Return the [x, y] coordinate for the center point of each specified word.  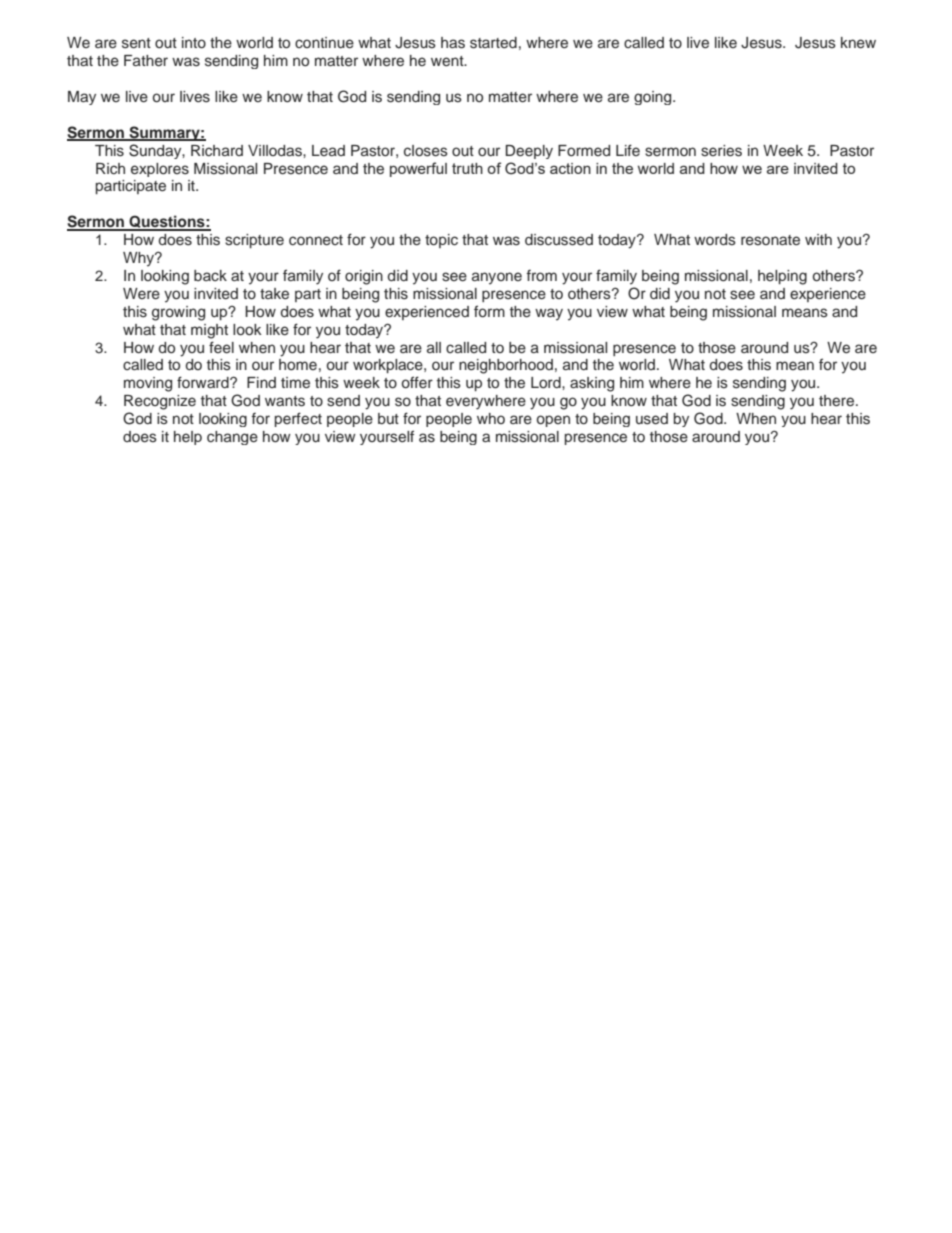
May [82, 98]
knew [858, 43]
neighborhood [506, 366]
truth [467, 168]
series [721, 151]
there [838, 400]
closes [426, 151]
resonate [770, 240]
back [210, 275]
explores [160, 170]
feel [221, 347]
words [715, 240]
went [448, 61]
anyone [497, 278]
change [232, 438]
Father [146, 61]
